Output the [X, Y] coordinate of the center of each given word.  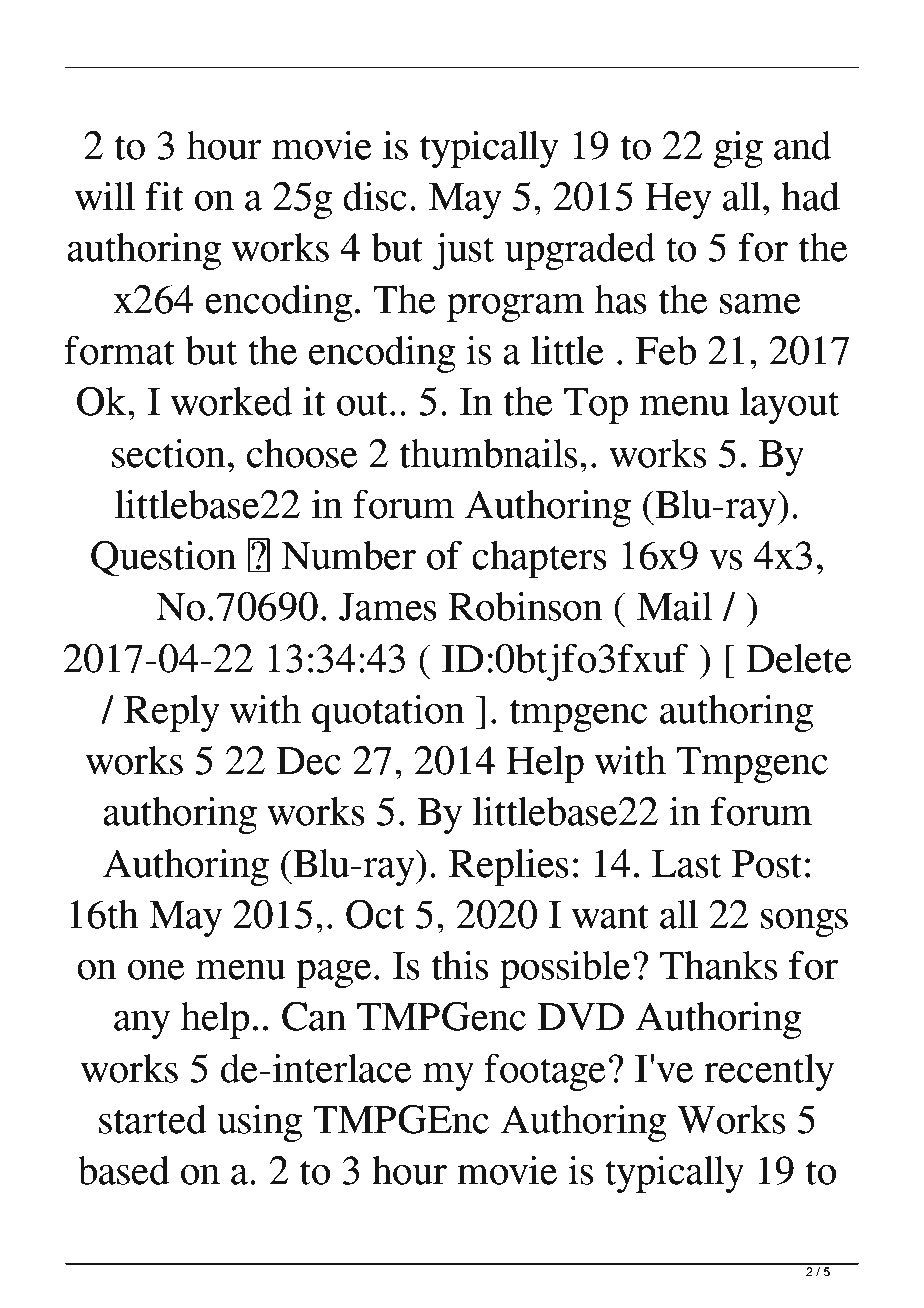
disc [375, 196]
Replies [509, 867]
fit [164, 196]
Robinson [525, 606]
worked [231, 401]
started [153, 1119]
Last [686, 864]
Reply [172, 713]
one [156, 969]
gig [738, 149]
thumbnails [488, 453]
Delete [799, 658]
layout [789, 405]
